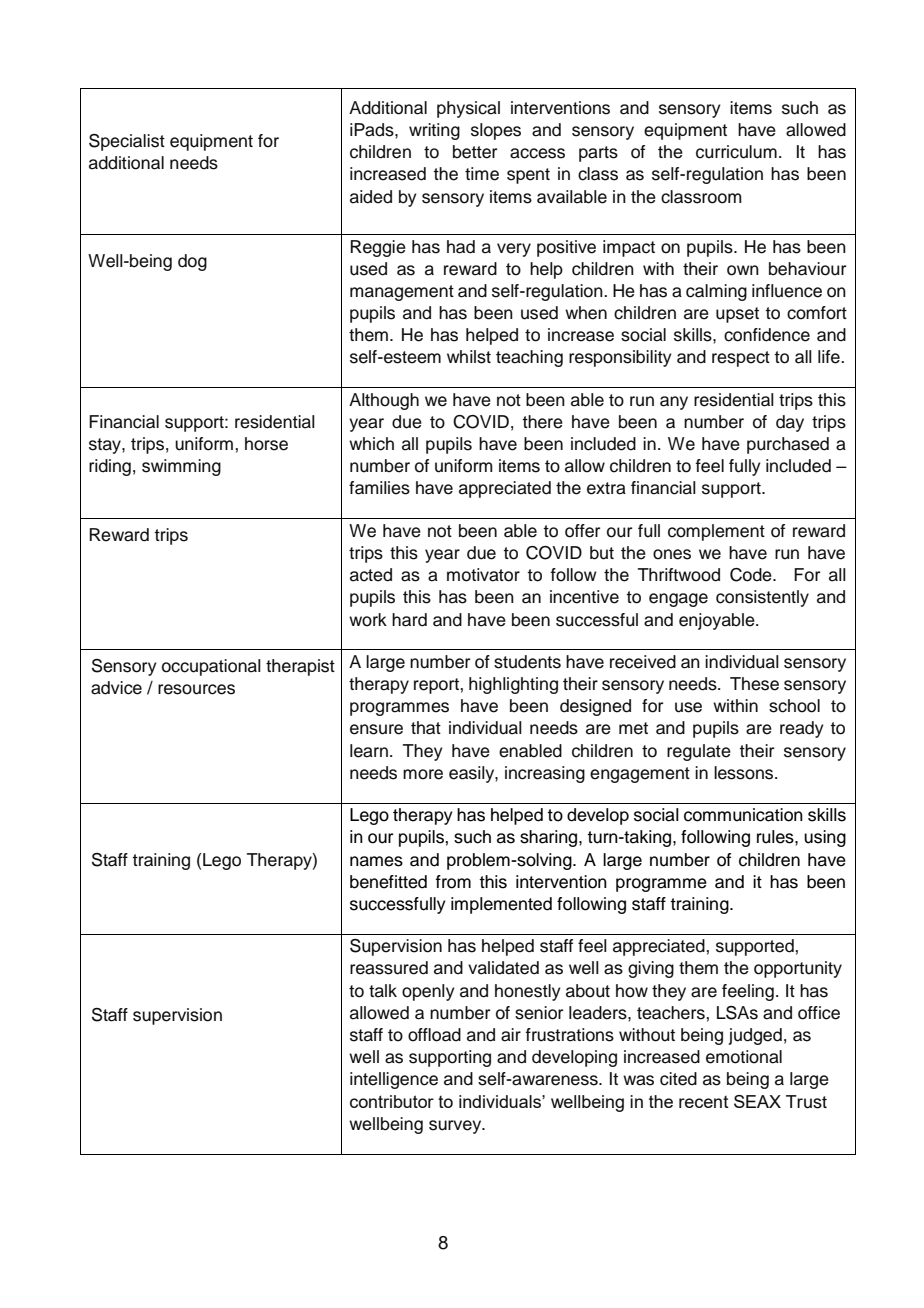 The width and height of the image is (924, 1308). What do you see at coordinates (392, 1101) in the image?
I see `contributor` at bounding box center [392, 1101].
